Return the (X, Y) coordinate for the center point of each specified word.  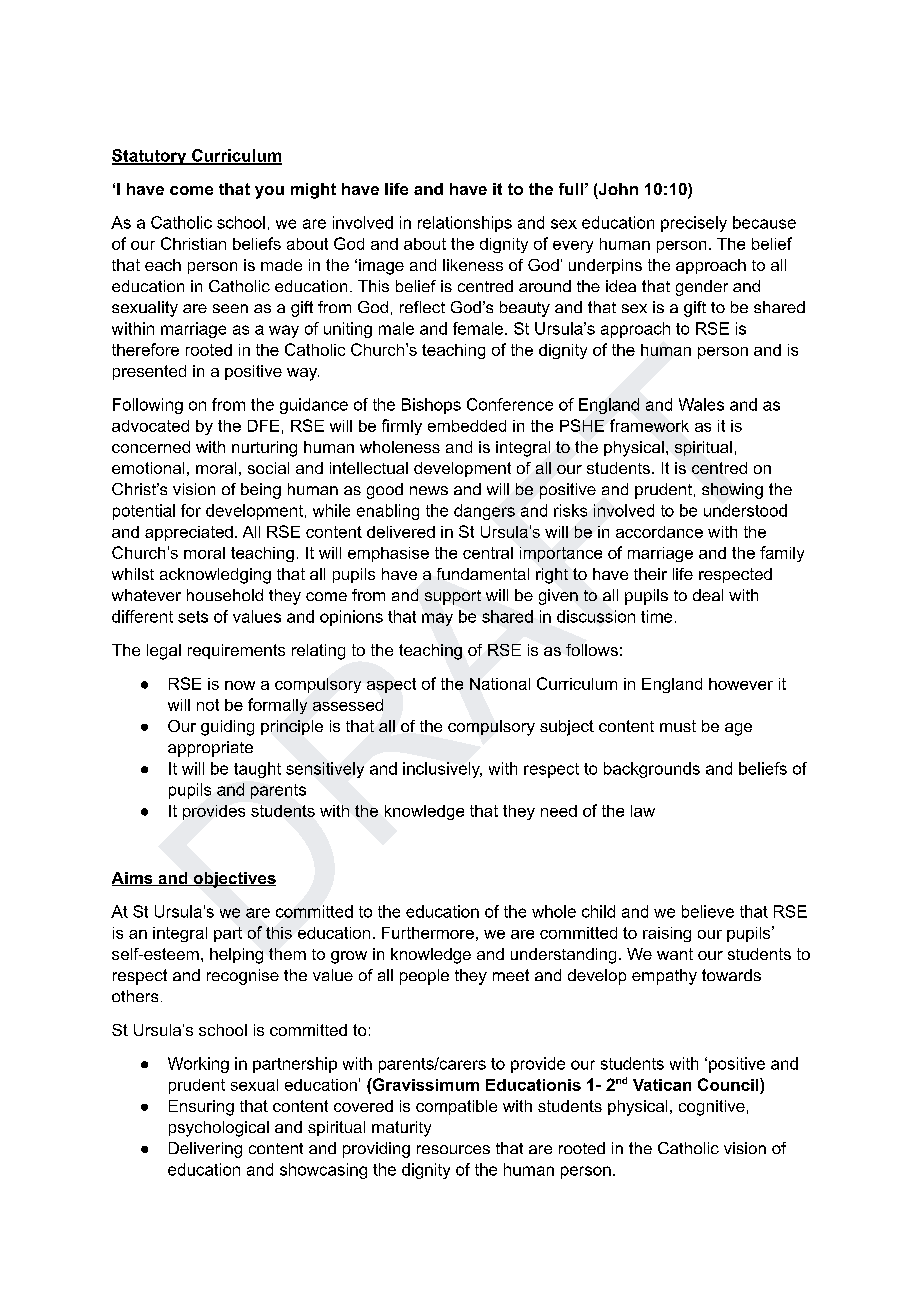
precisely (694, 224)
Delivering (205, 1150)
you (269, 192)
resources (453, 1149)
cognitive (712, 1108)
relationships (465, 224)
